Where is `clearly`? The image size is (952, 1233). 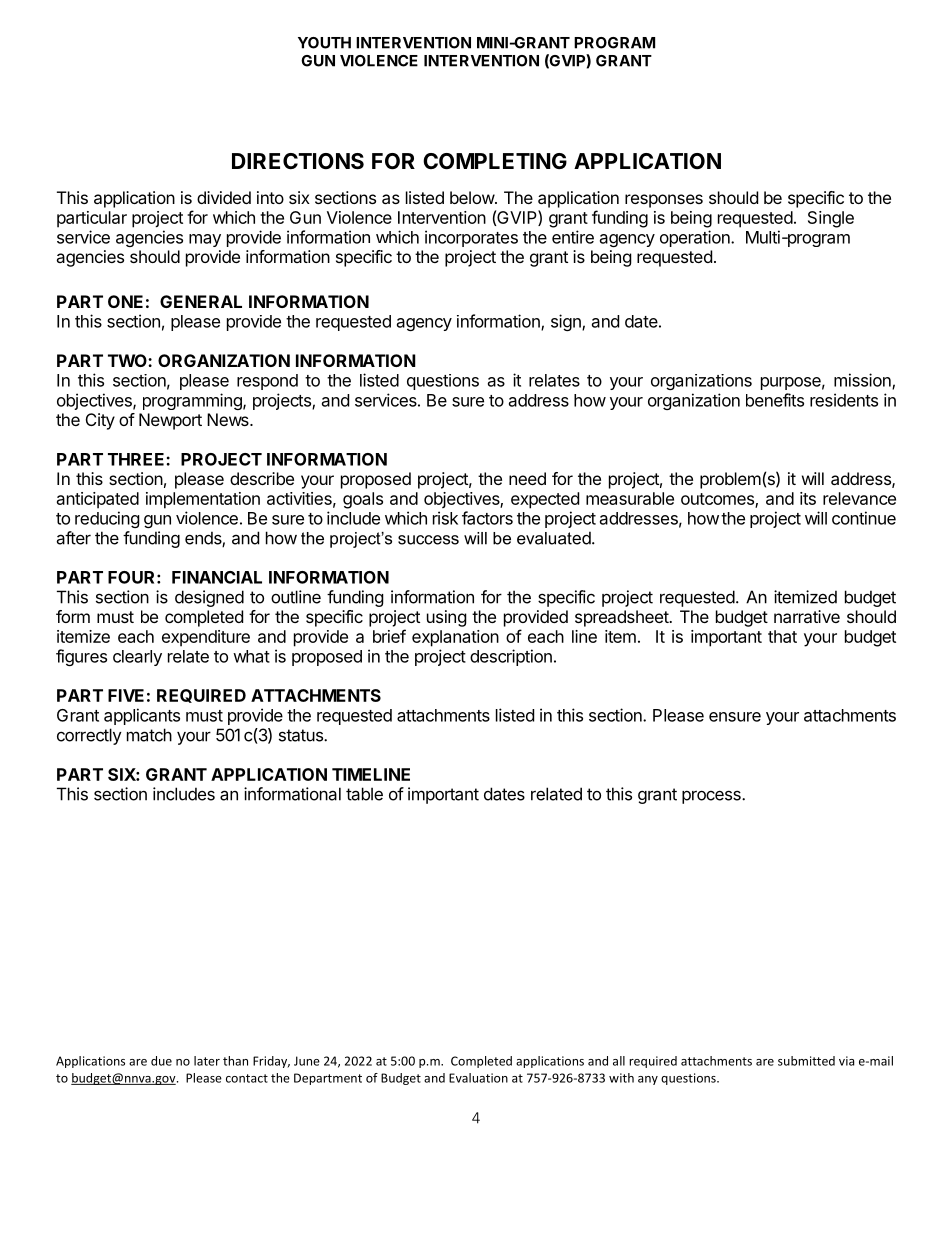
clearly is located at coordinates (137, 658).
